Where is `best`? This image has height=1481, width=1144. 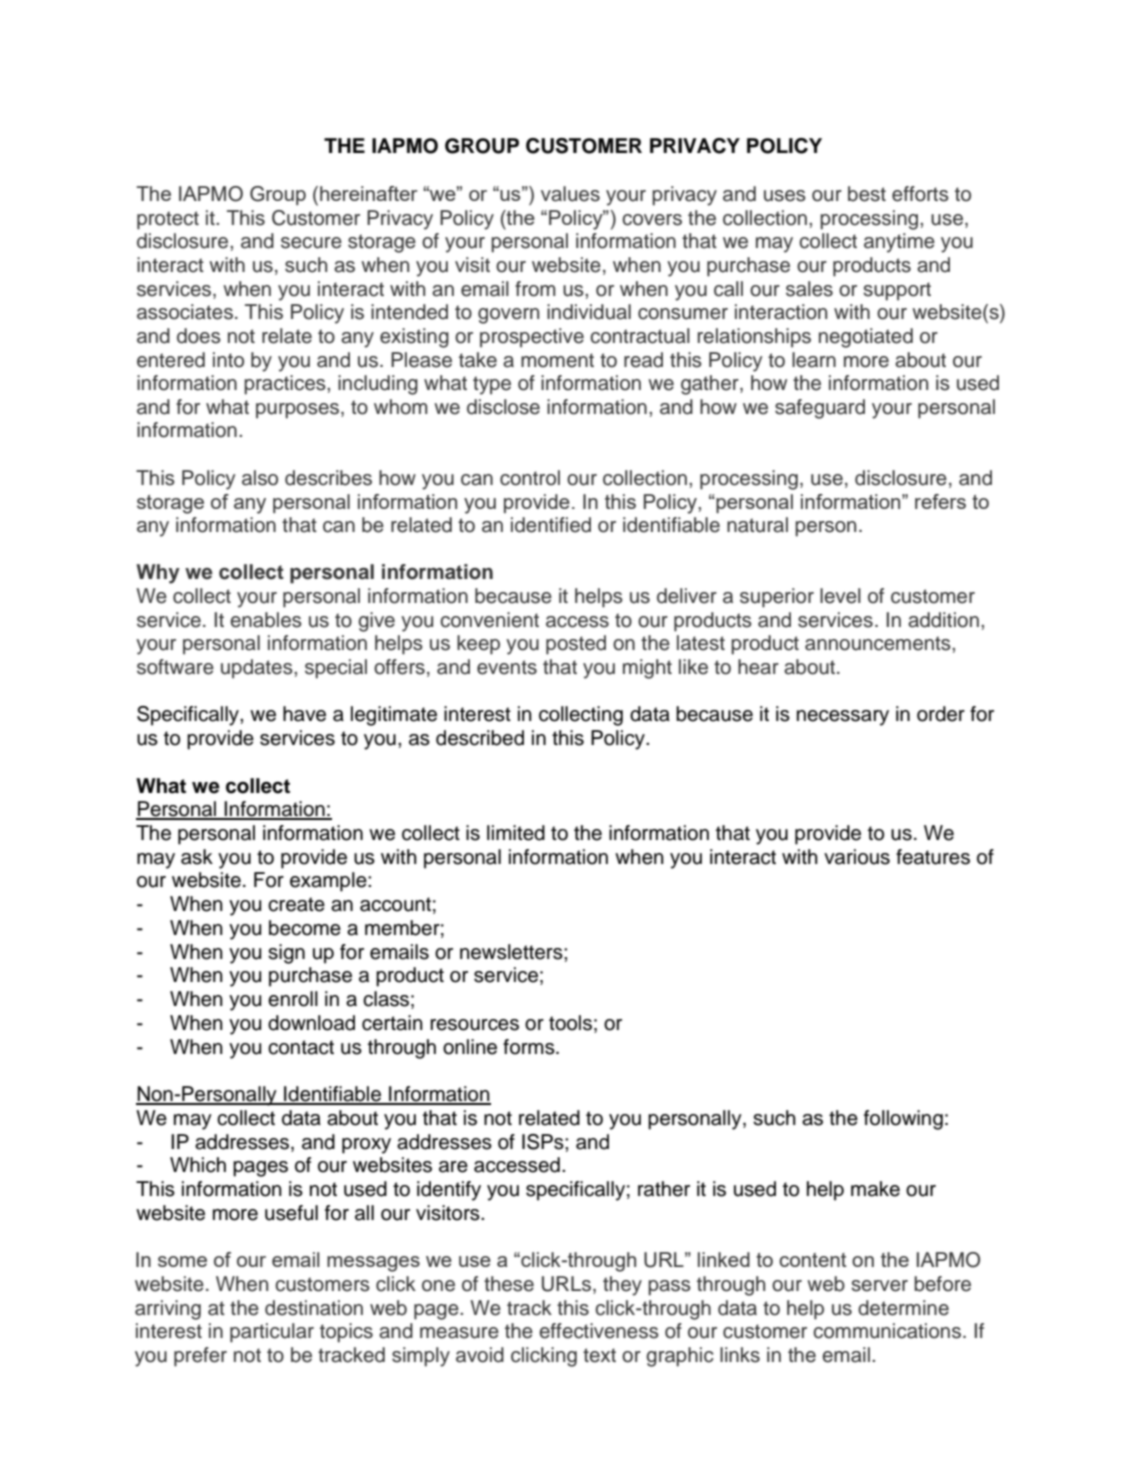
best is located at coordinates (867, 194).
